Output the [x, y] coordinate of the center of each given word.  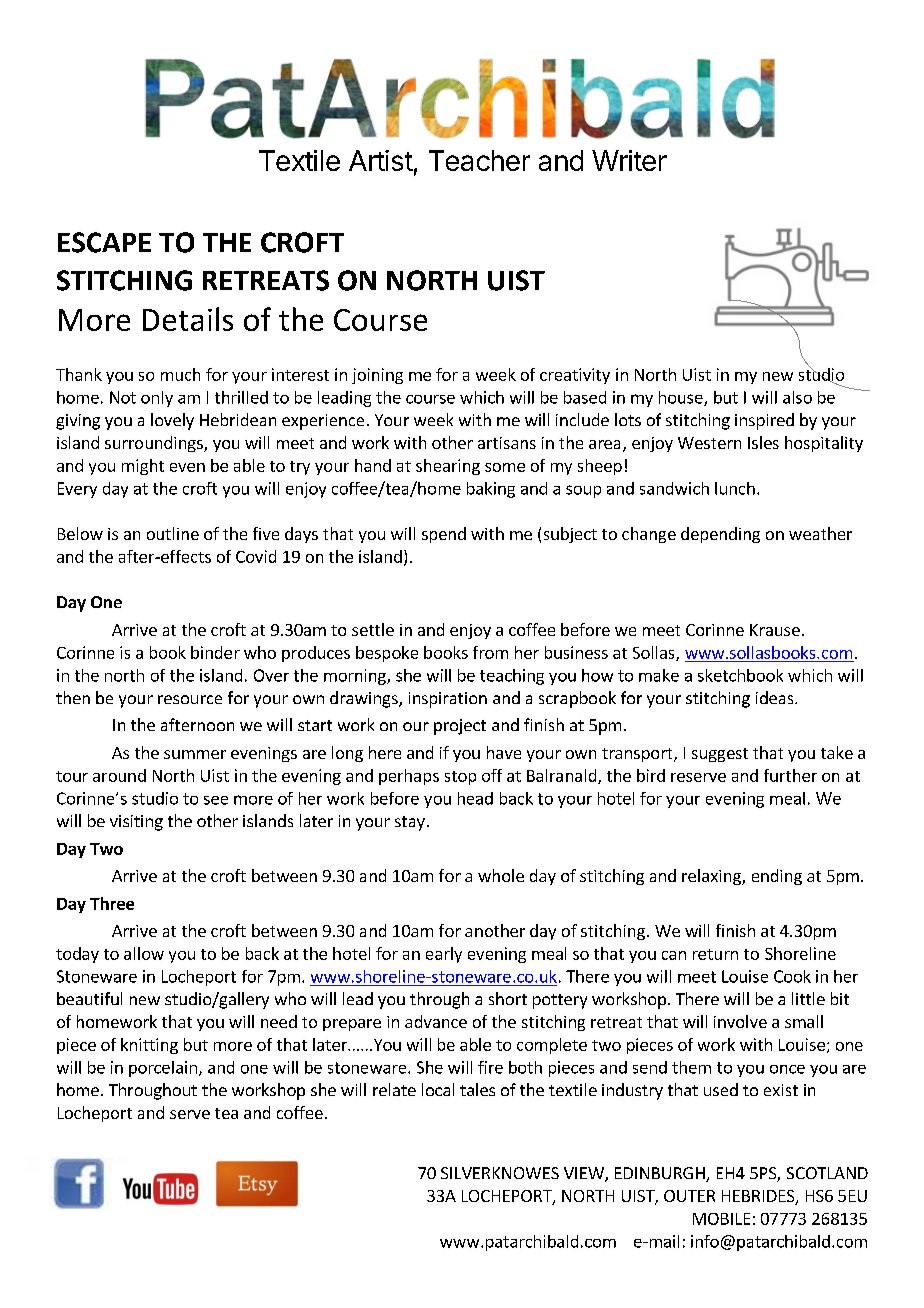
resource [190, 699]
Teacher [479, 160]
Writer [629, 160]
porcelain [163, 1069]
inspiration [448, 700]
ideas [776, 697]
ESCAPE [104, 242]
